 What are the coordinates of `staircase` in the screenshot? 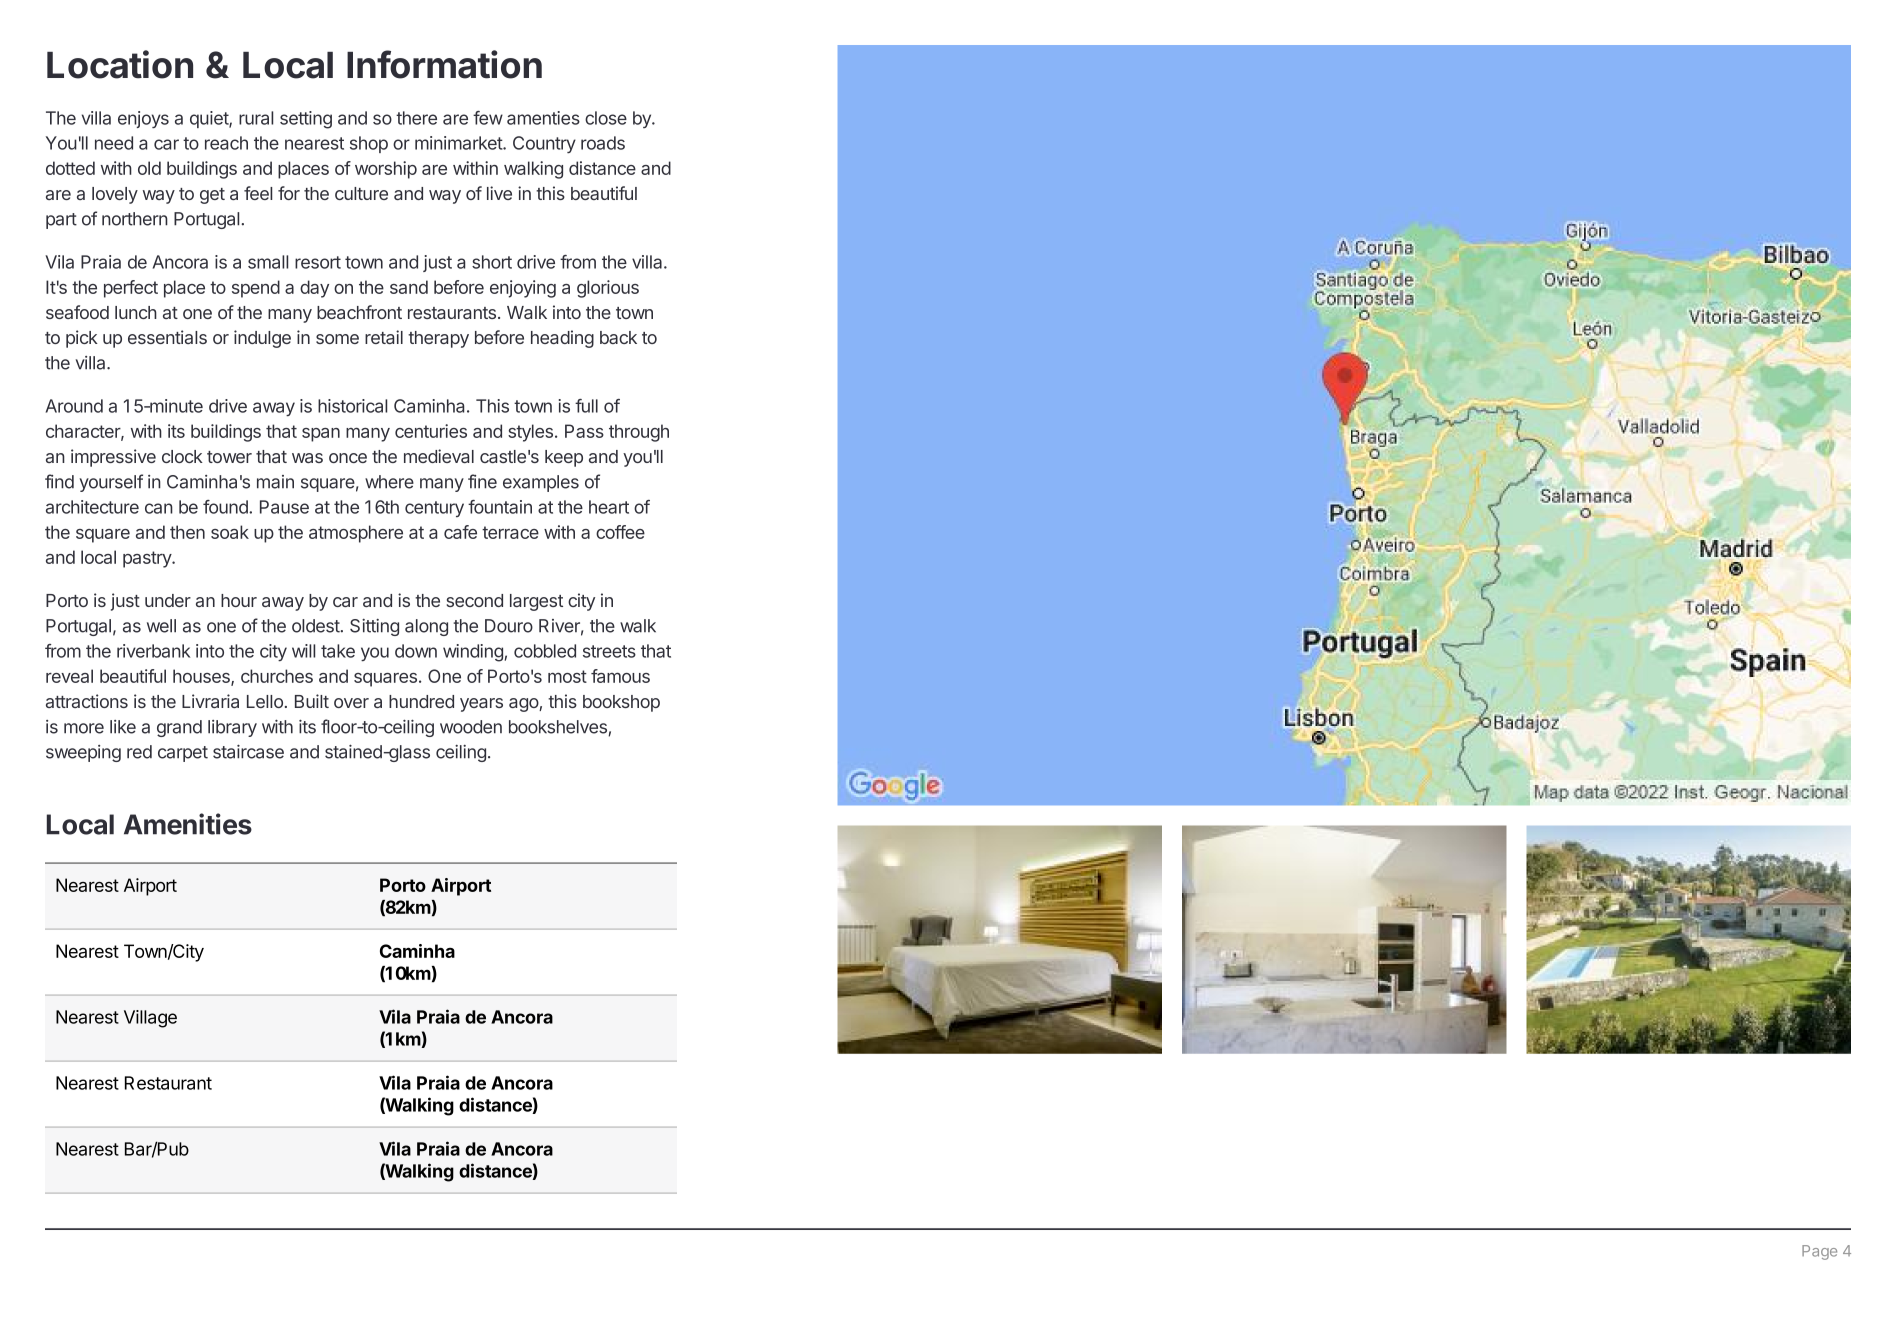 It's located at (248, 751).
